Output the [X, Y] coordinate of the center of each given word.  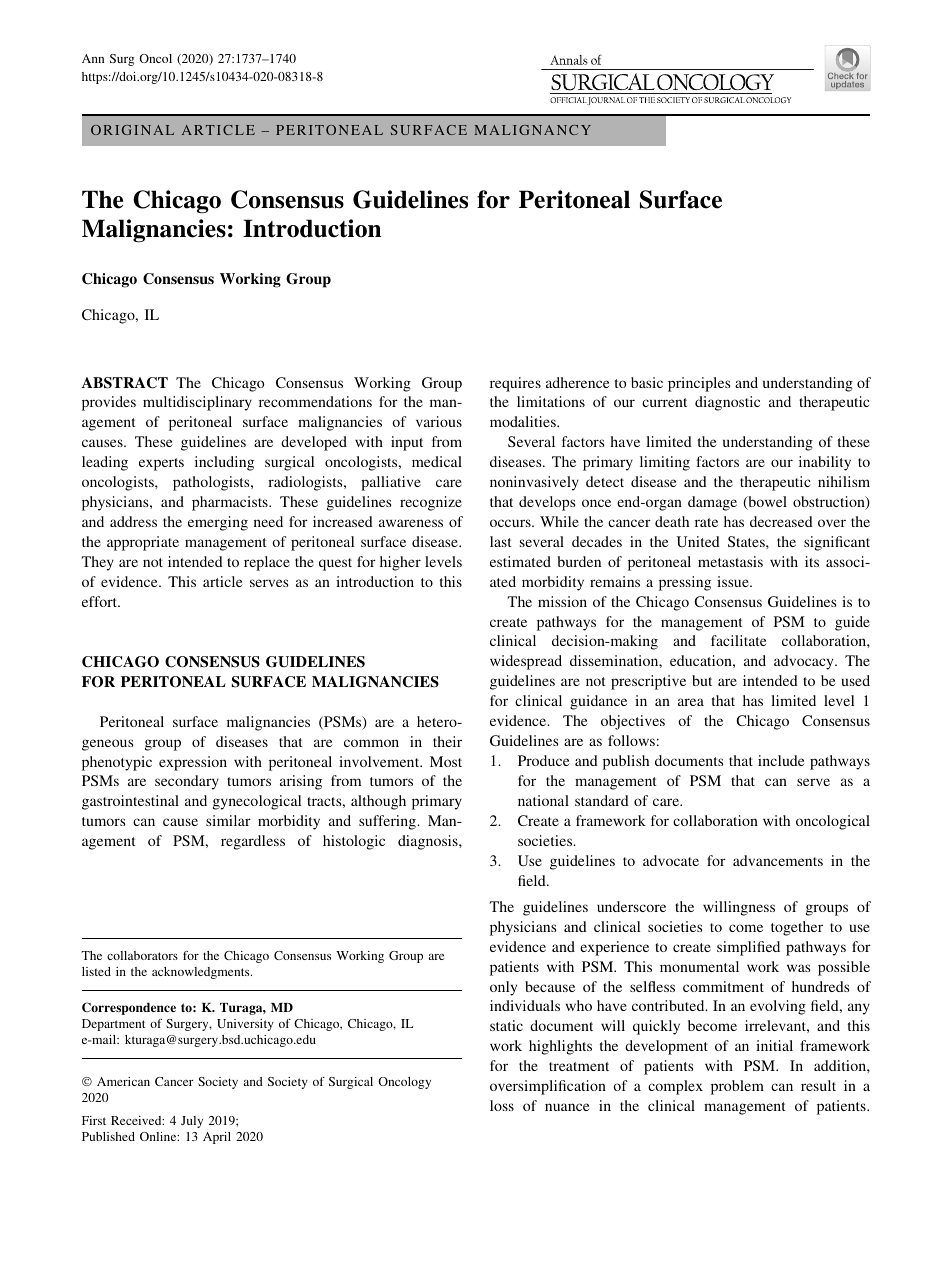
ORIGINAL [132, 130]
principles [699, 384]
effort [101, 601]
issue [734, 581]
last [501, 541]
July [192, 1122]
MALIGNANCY [532, 130]
